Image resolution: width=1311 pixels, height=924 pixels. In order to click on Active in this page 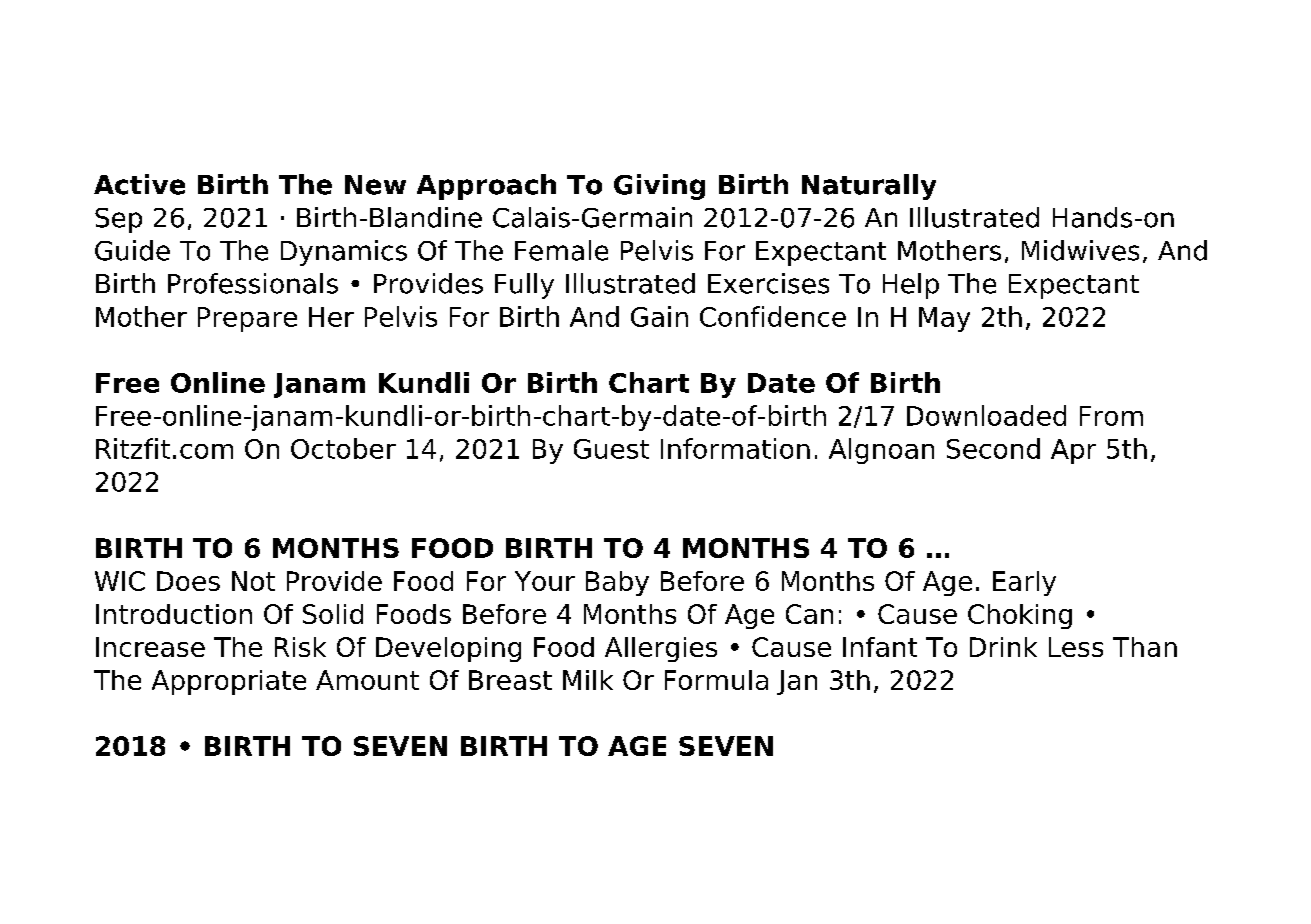, I will do `click(139, 184)`.
